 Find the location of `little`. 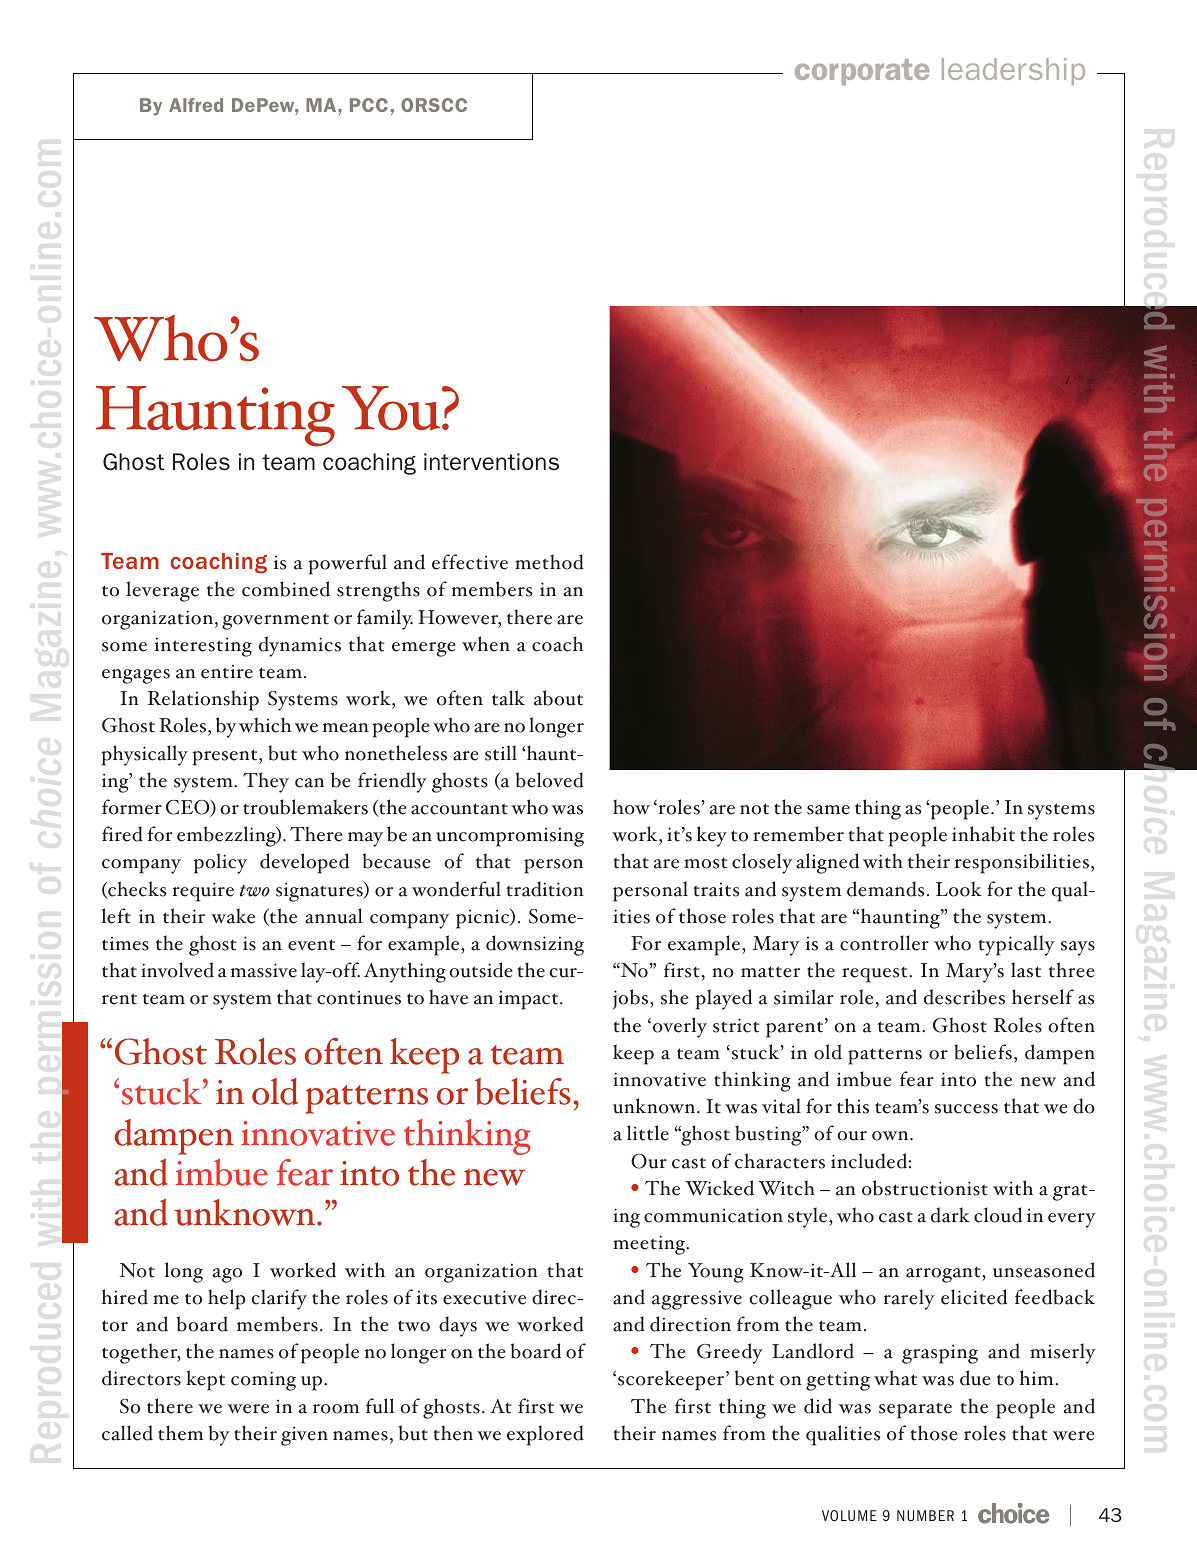

little is located at coordinates (648, 1133).
